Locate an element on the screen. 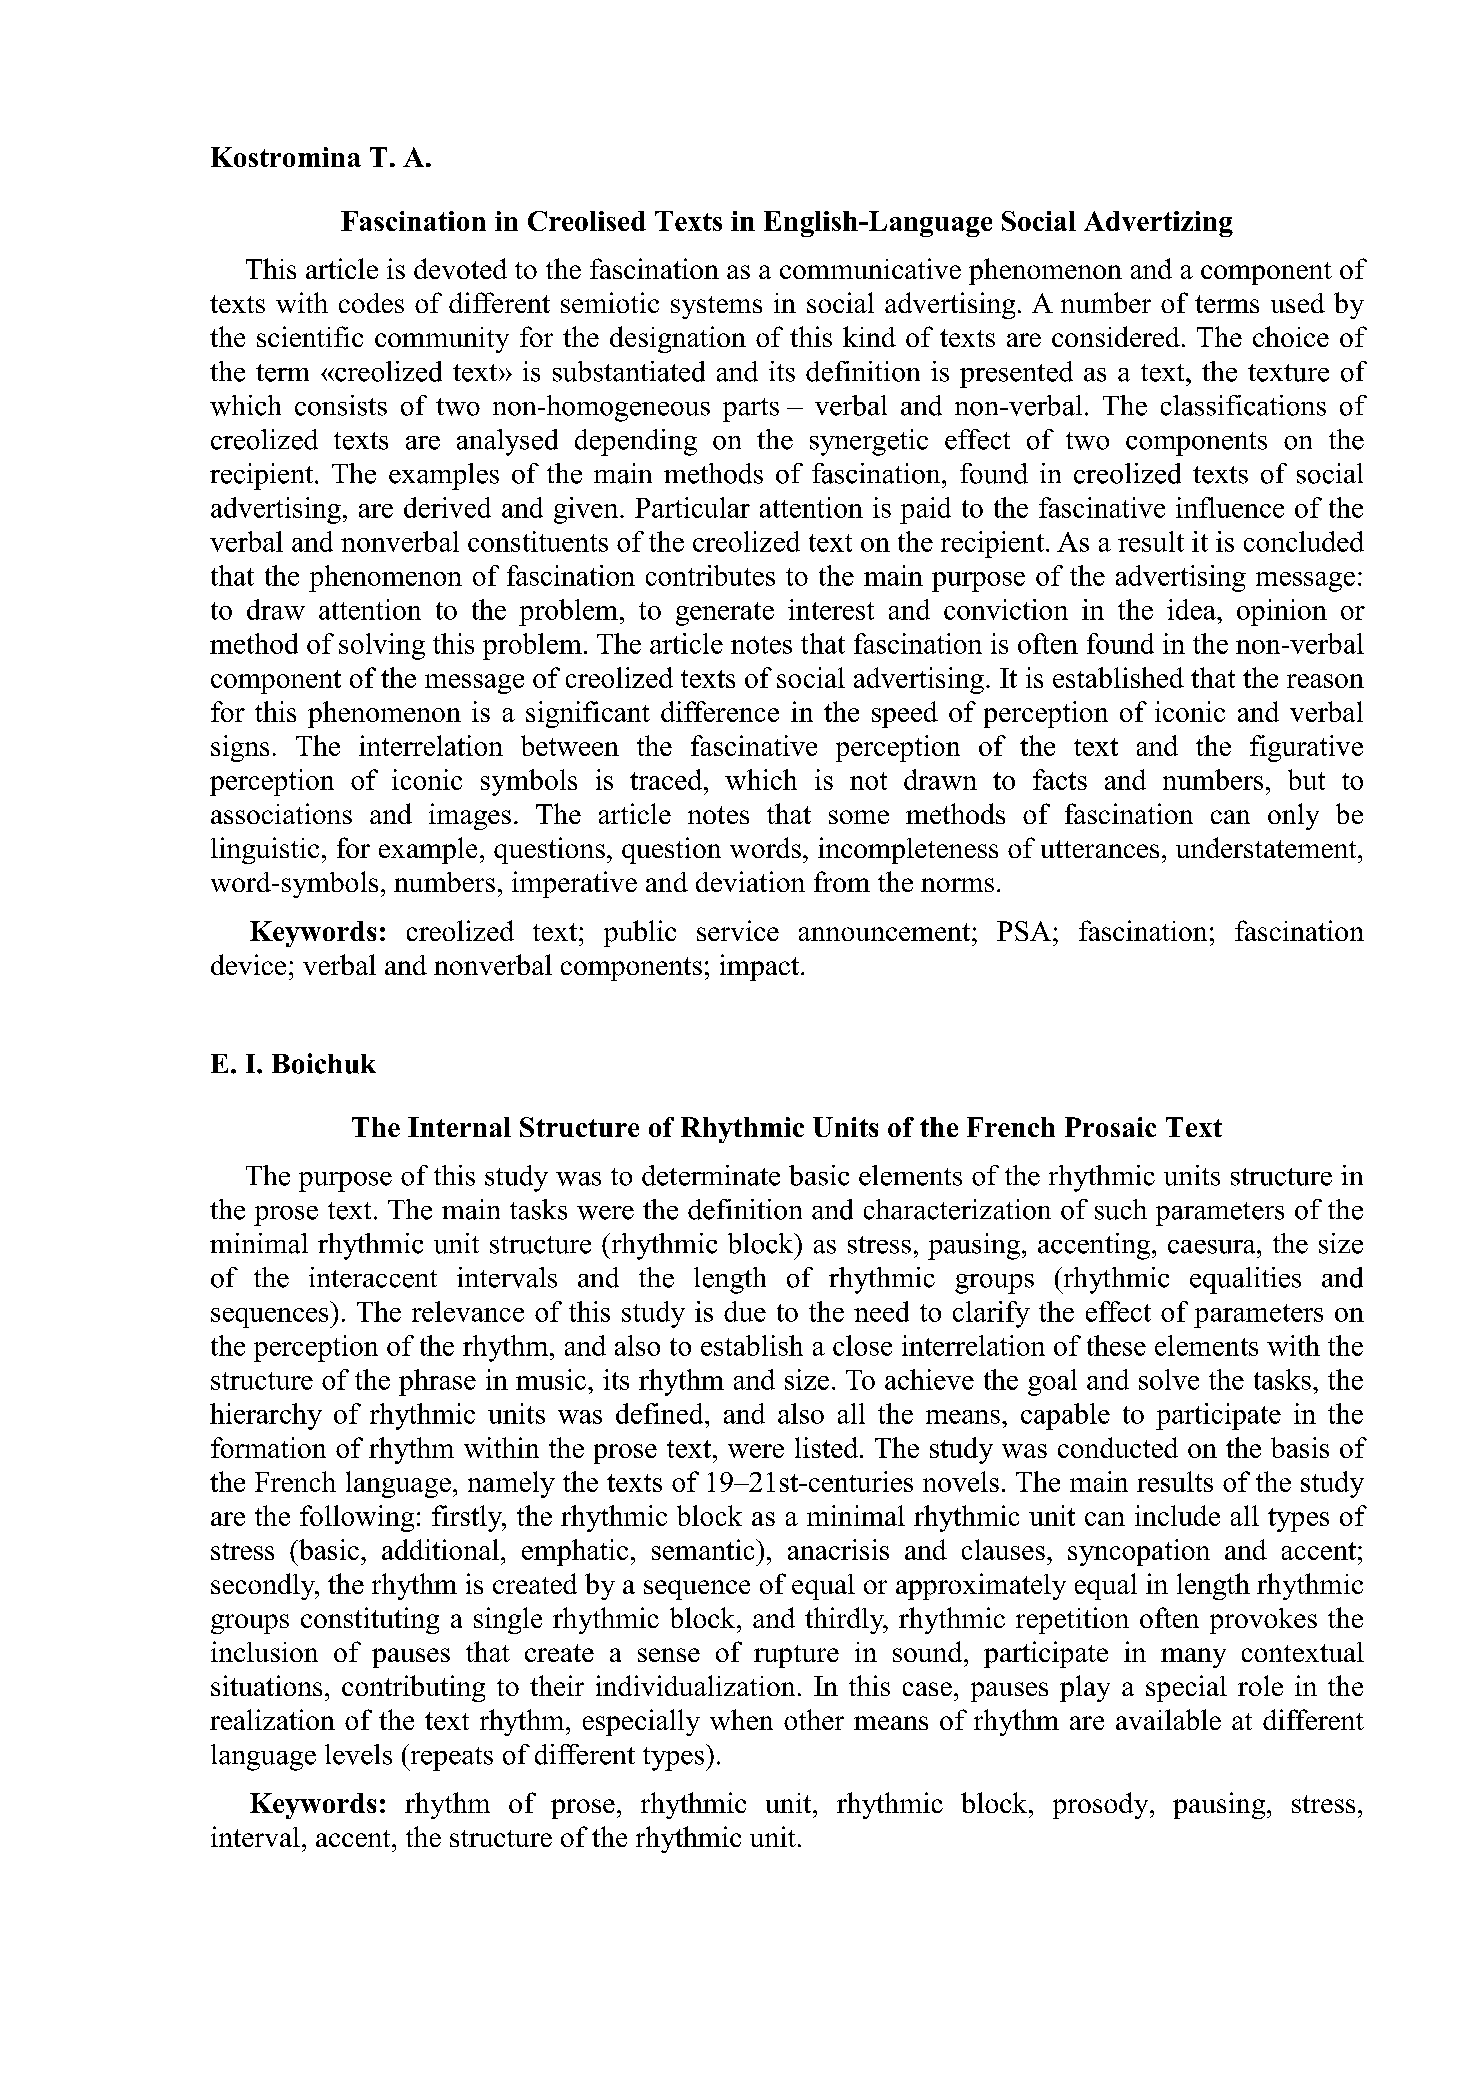 The image size is (1468, 2078). device is located at coordinates (248, 964).
